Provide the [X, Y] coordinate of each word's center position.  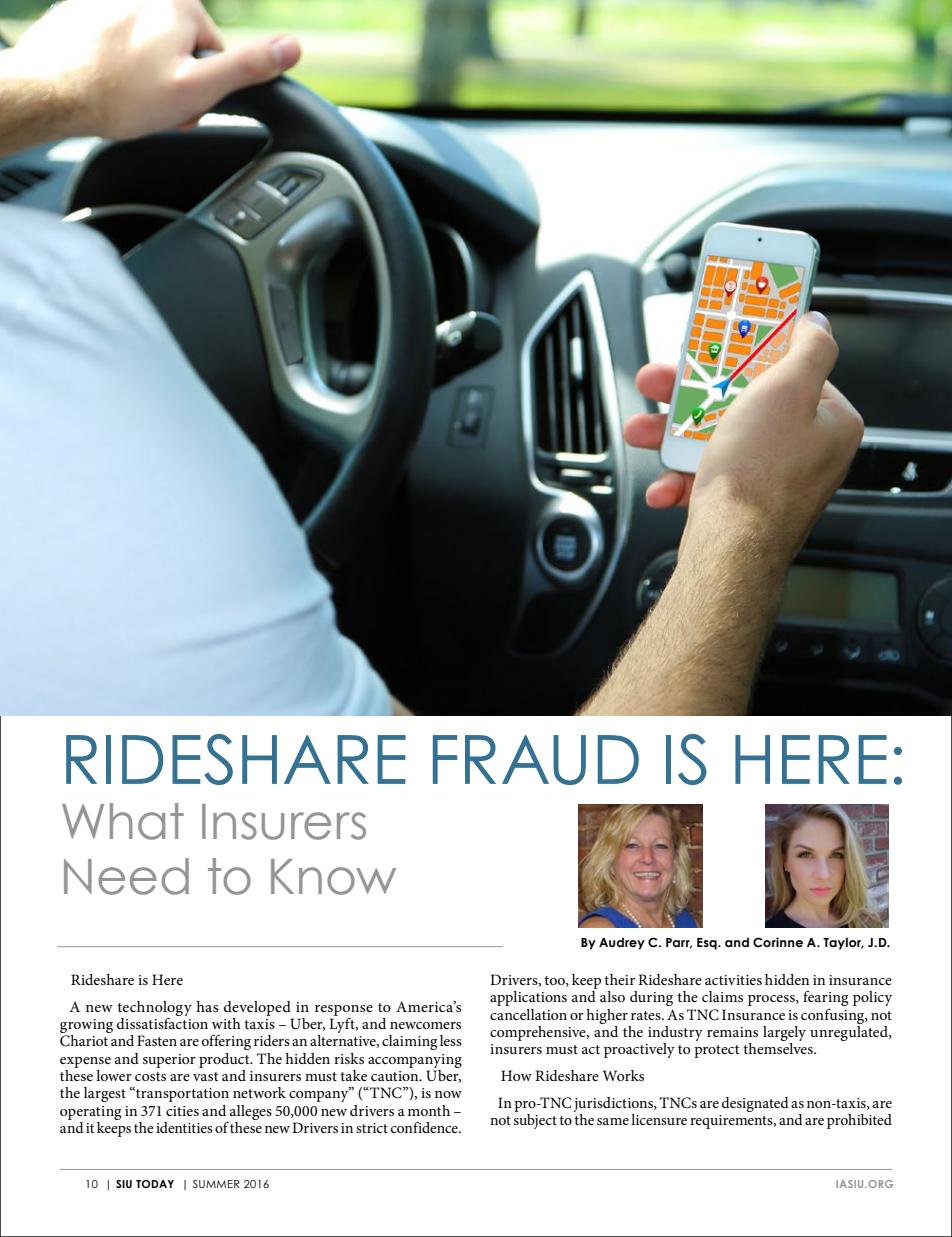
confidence [425, 1127]
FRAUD [536, 760]
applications [528, 998]
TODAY [155, 1184]
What [123, 821]
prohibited [859, 1121]
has [207, 1006]
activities [733, 980]
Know [333, 877]
